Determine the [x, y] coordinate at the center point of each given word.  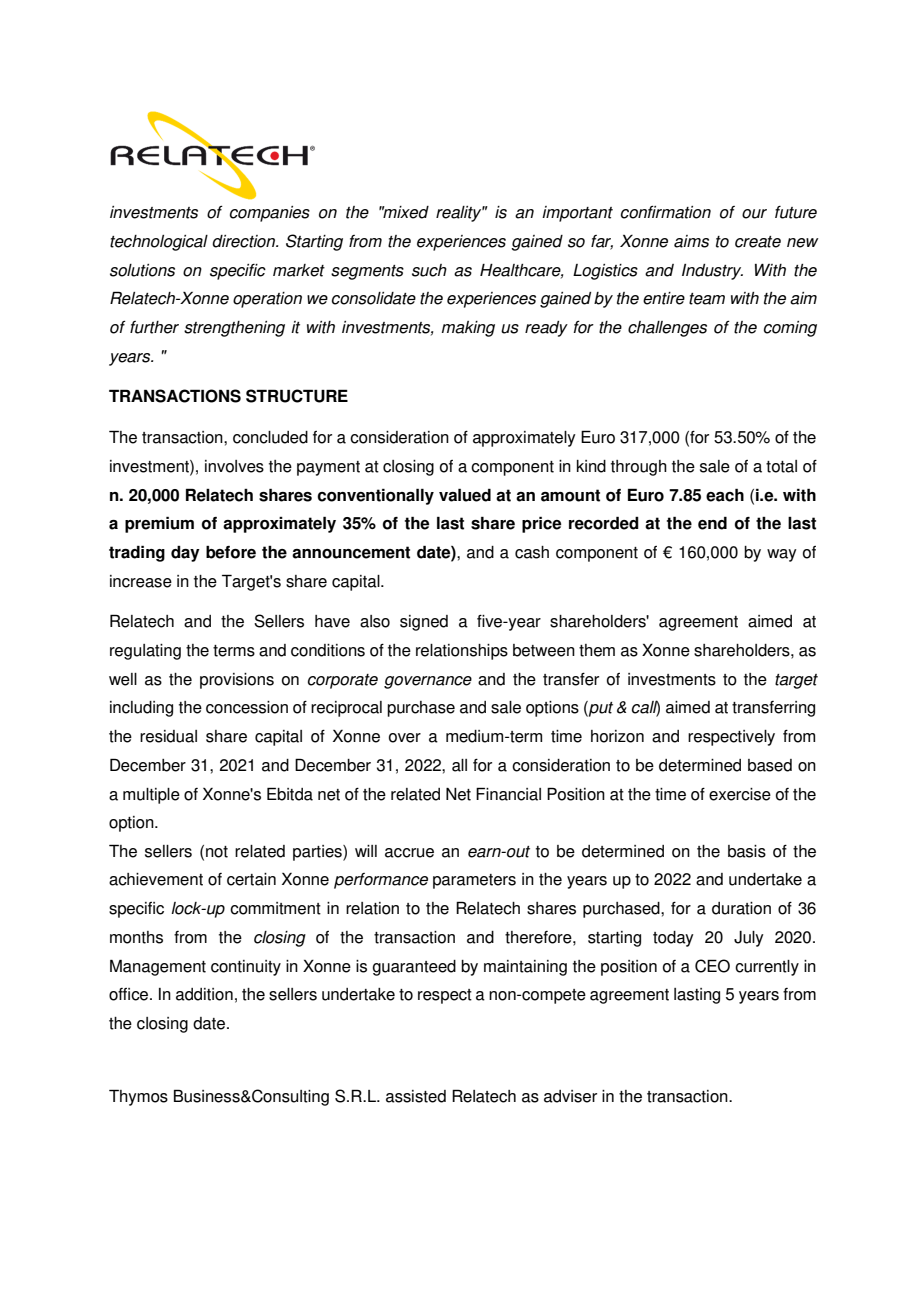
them [597, 650]
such [429, 270]
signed [424, 623]
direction [245, 241]
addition [204, 994]
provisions [237, 681]
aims [691, 241]
